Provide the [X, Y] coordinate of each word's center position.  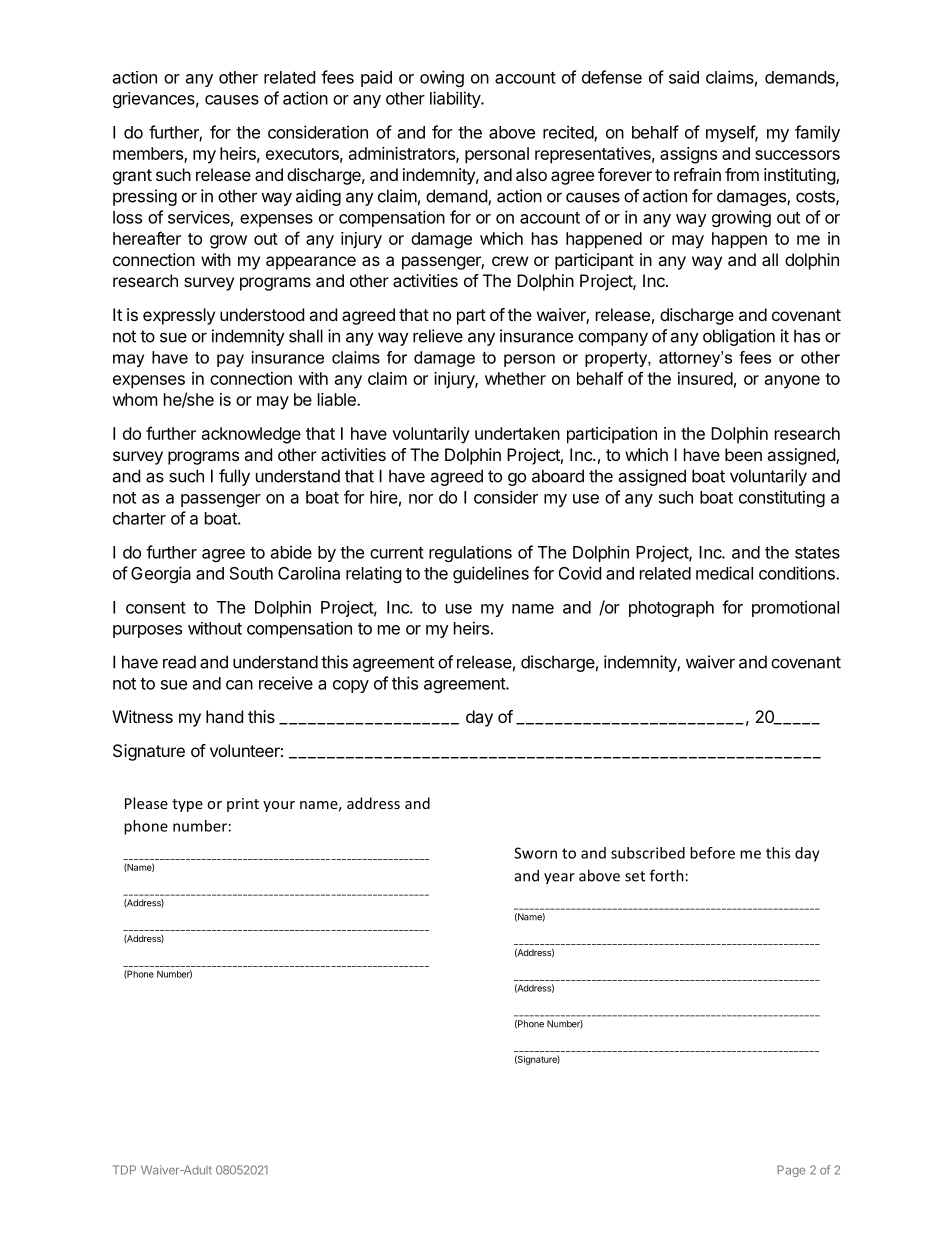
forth [667, 875]
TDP [124, 1170]
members [149, 154]
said [684, 77]
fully [234, 477]
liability [456, 99]
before [712, 853]
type [187, 805]
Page [791, 1171]
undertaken [517, 433]
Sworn [535, 853]
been [743, 454]
